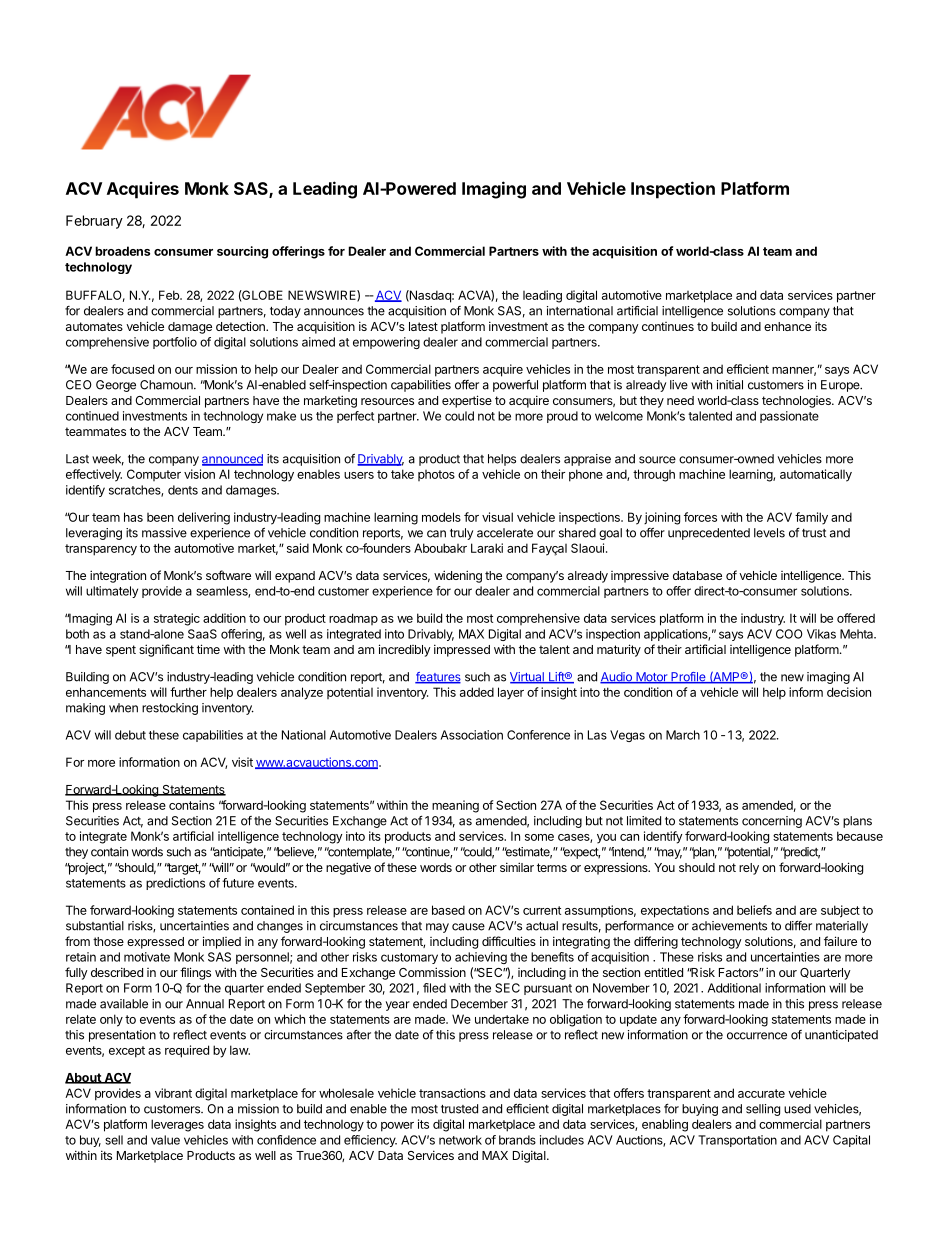 This page has height=1233, width=952. I want to click on Association, so click(472, 735).
